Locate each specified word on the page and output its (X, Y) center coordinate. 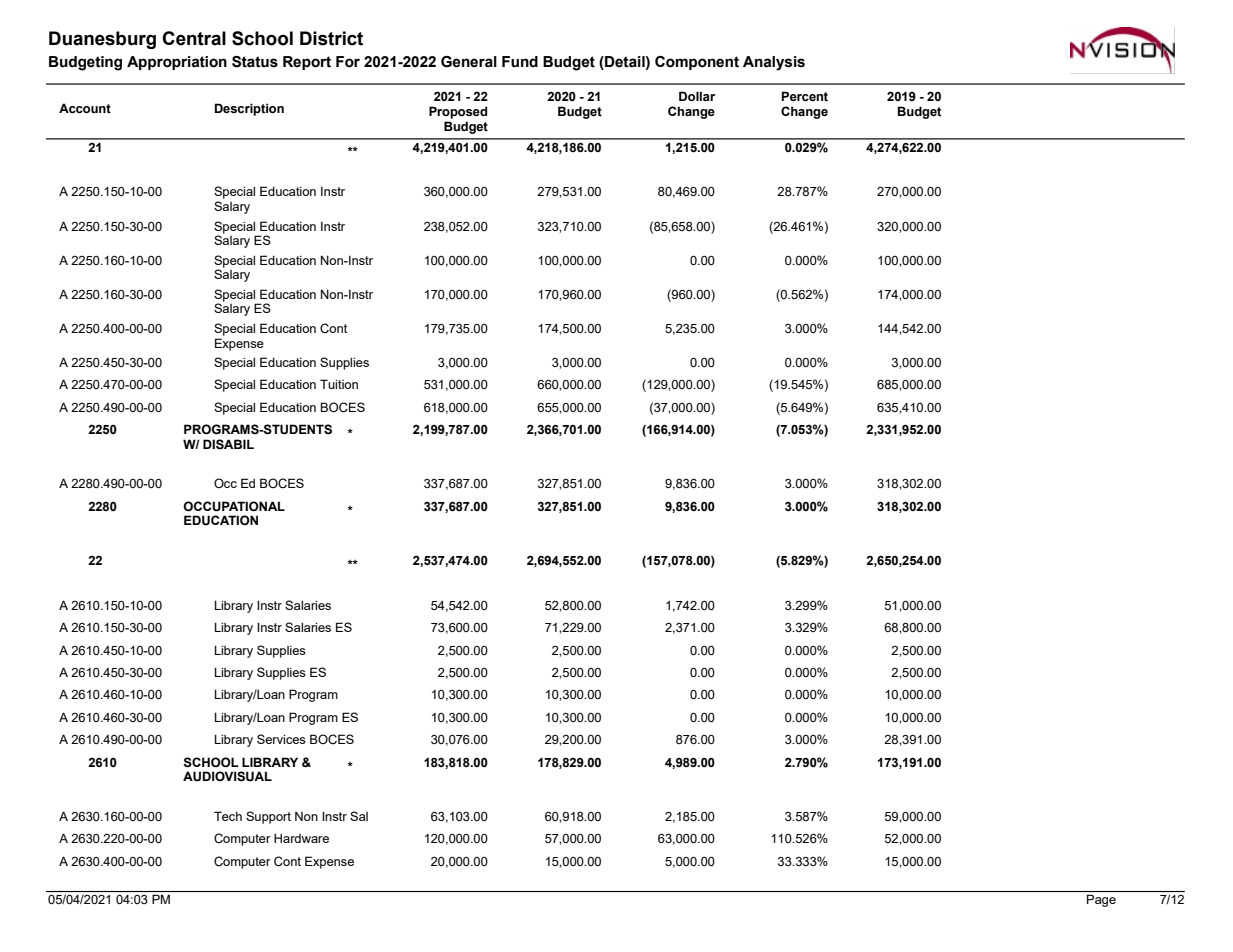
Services (281, 739)
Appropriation (177, 63)
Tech (228, 816)
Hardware (301, 838)
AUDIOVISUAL (227, 776)
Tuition (339, 384)
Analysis (774, 63)
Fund (520, 62)
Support (268, 817)
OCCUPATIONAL (234, 506)
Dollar (697, 96)
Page (1101, 900)
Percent (805, 96)
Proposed (458, 112)
